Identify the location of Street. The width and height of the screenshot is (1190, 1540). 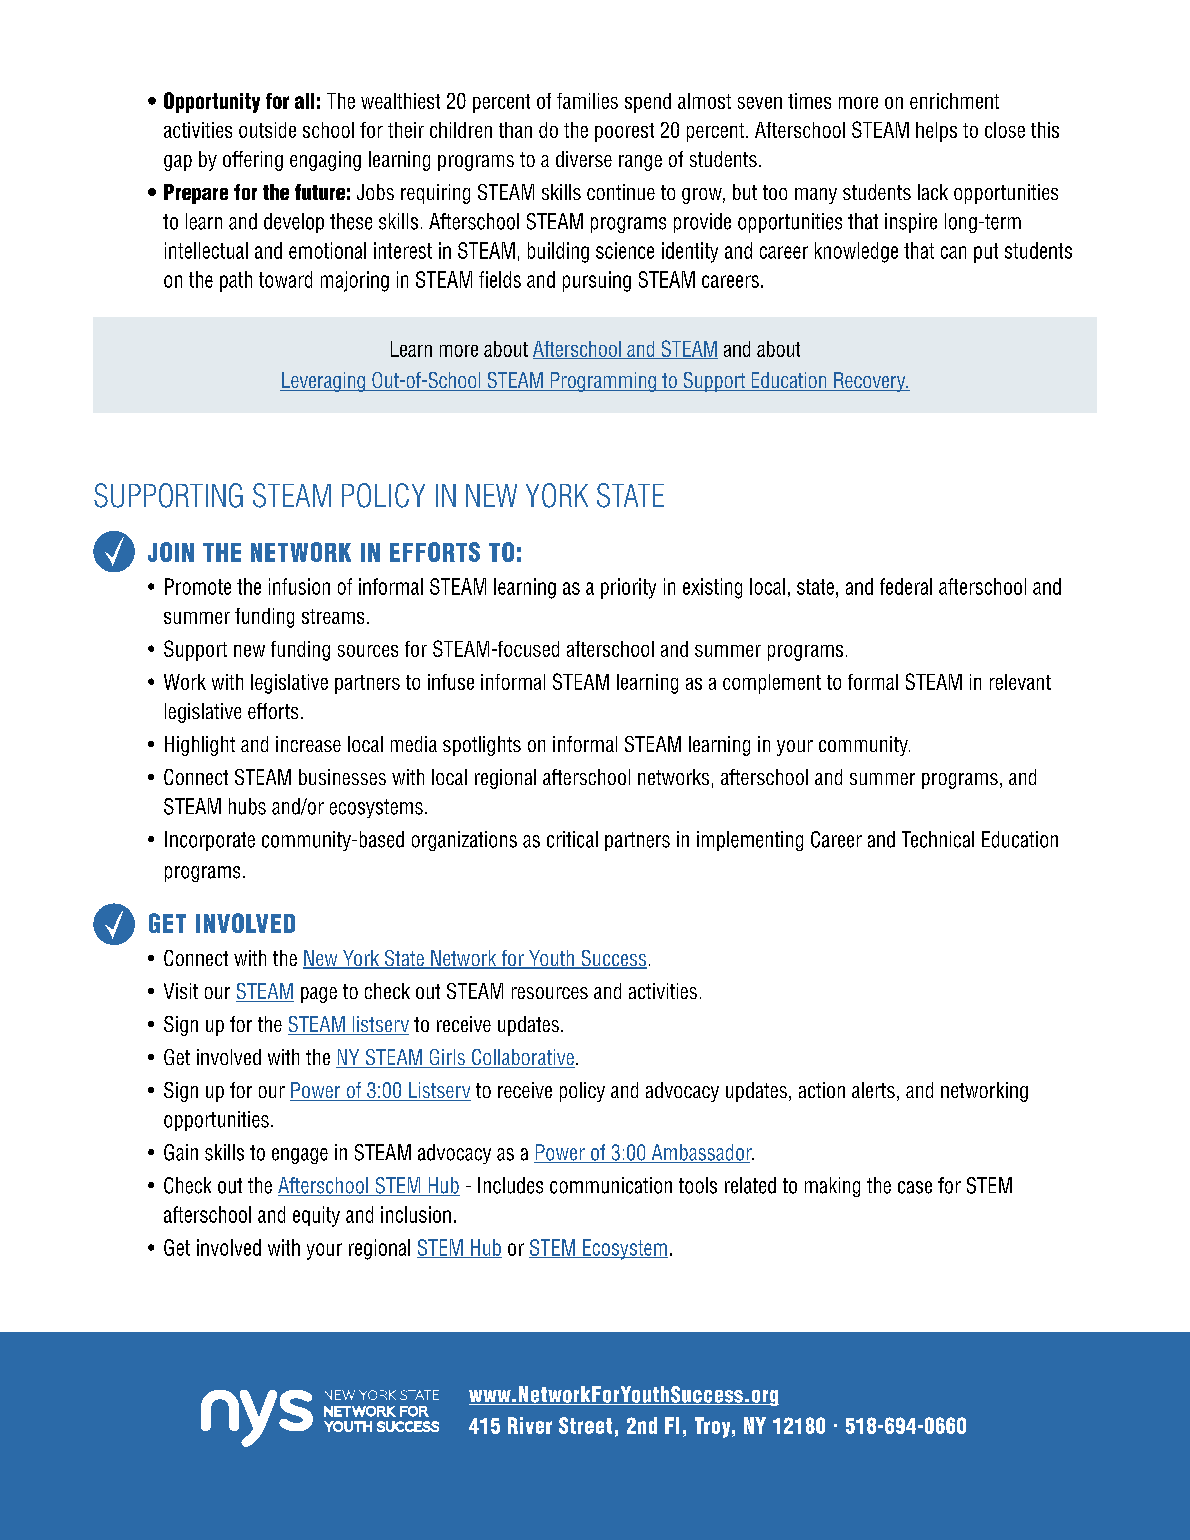
(585, 1425).
